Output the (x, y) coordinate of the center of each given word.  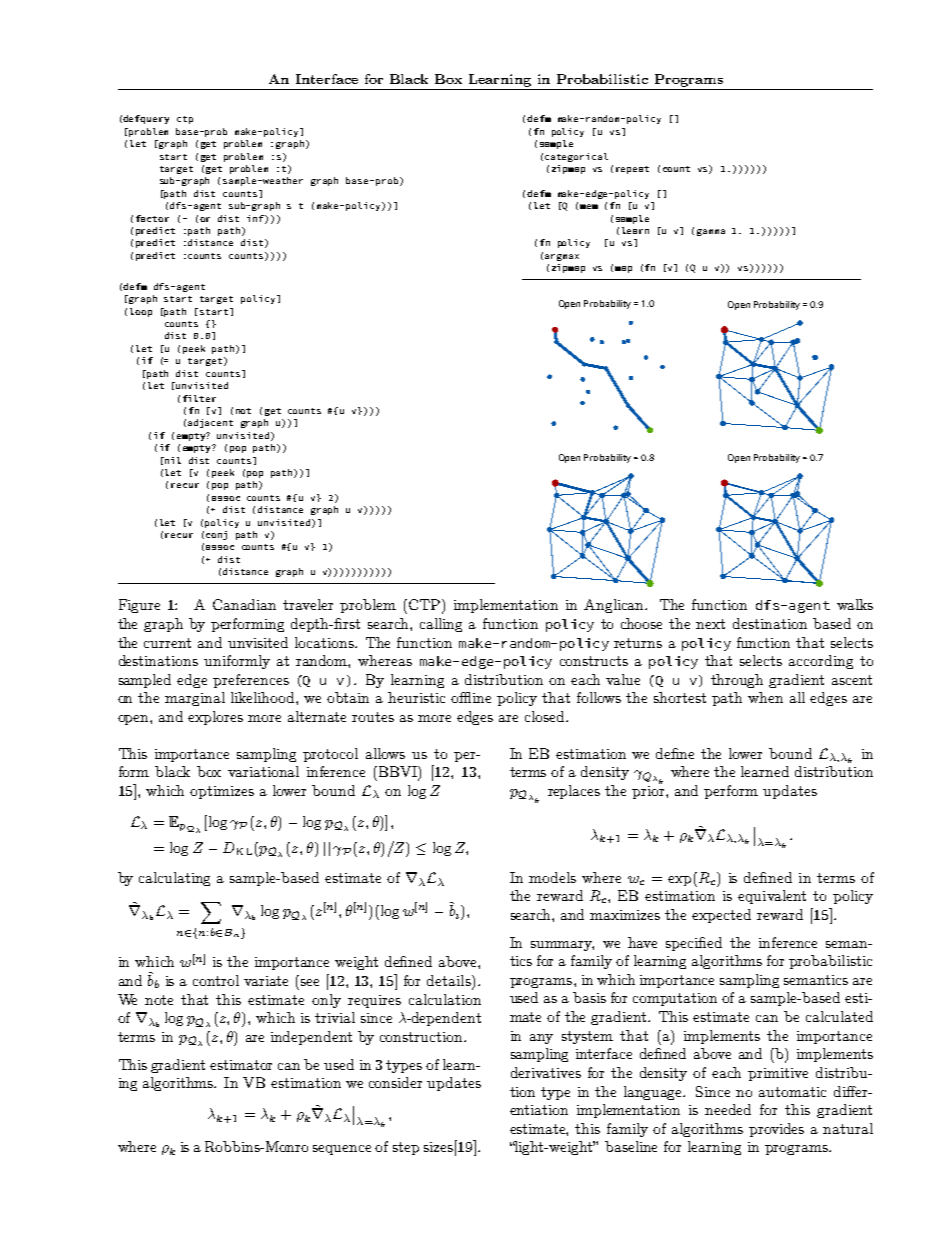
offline (471, 697)
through (737, 681)
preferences (251, 681)
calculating (174, 879)
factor (152, 218)
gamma (711, 232)
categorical (576, 157)
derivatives (546, 1072)
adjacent (210, 423)
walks (855, 604)
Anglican (615, 606)
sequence (342, 1150)
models (552, 877)
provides (776, 1130)
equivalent (772, 897)
